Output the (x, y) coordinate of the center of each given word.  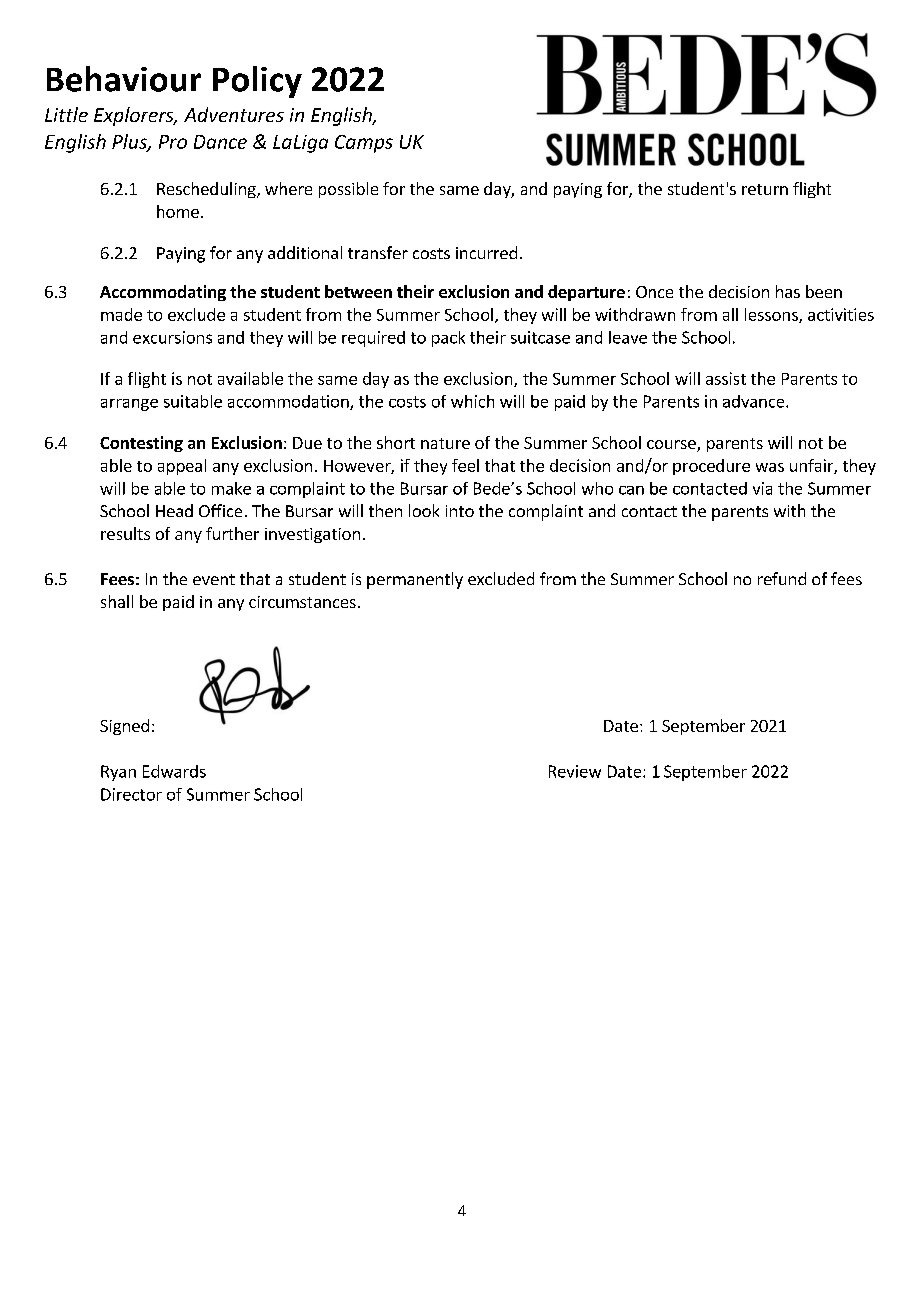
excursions (172, 337)
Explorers (135, 116)
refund (782, 578)
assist (726, 378)
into (460, 511)
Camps (364, 144)
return (765, 189)
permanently (415, 580)
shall (117, 601)
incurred (486, 252)
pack (448, 339)
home (178, 211)
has (788, 291)
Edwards (174, 771)
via (762, 488)
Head (174, 510)
